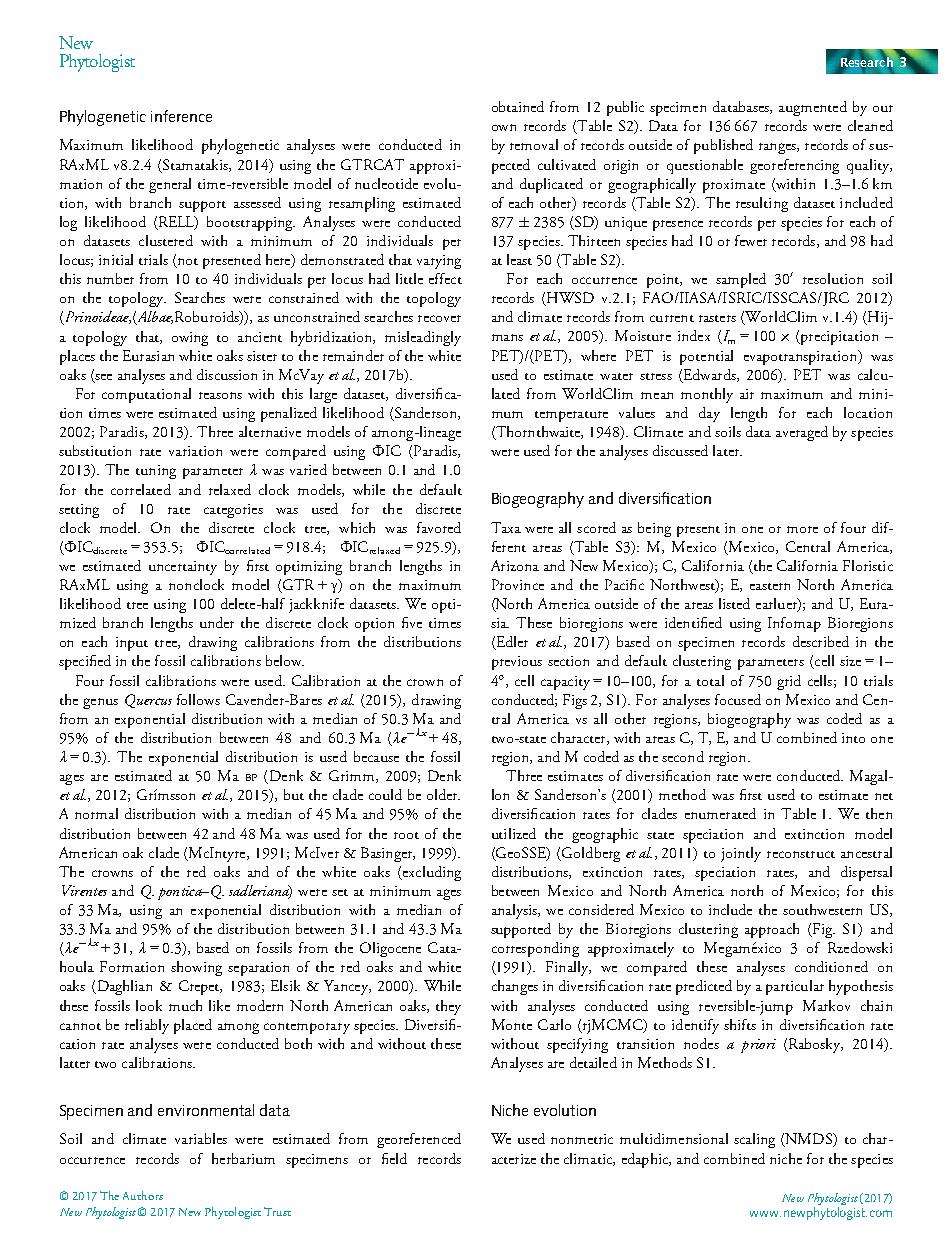 The image size is (952, 1251). Describe the element at coordinates (801, 854) in the image. I see `reconstruct` at that location.
